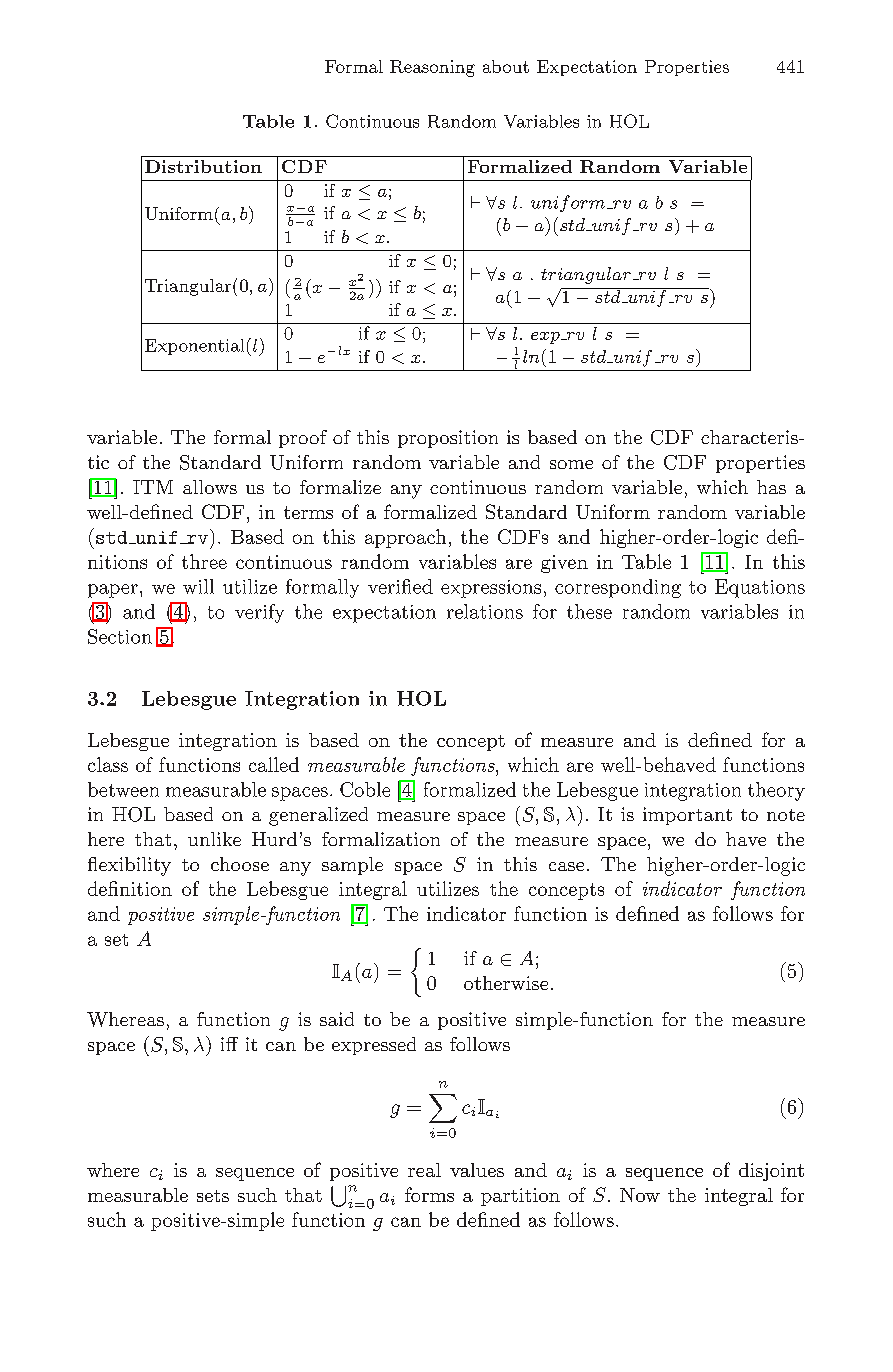  I want to click on Reasoning, so click(432, 68).
